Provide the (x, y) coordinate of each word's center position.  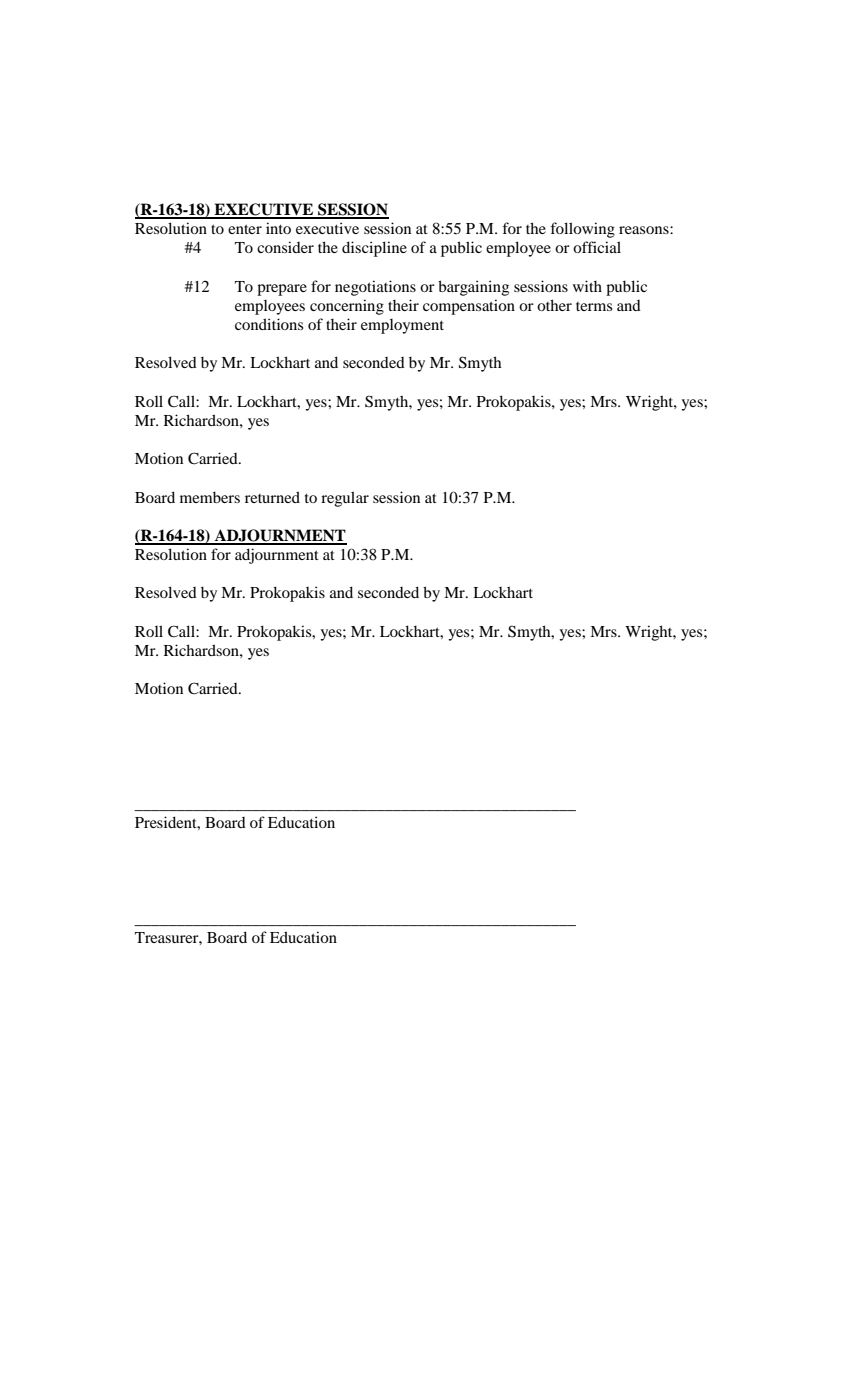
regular (345, 499)
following (582, 230)
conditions (269, 324)
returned (272, 497)
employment (402, 326)
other (554, 305)
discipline (374, 249)
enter (245, 229)
